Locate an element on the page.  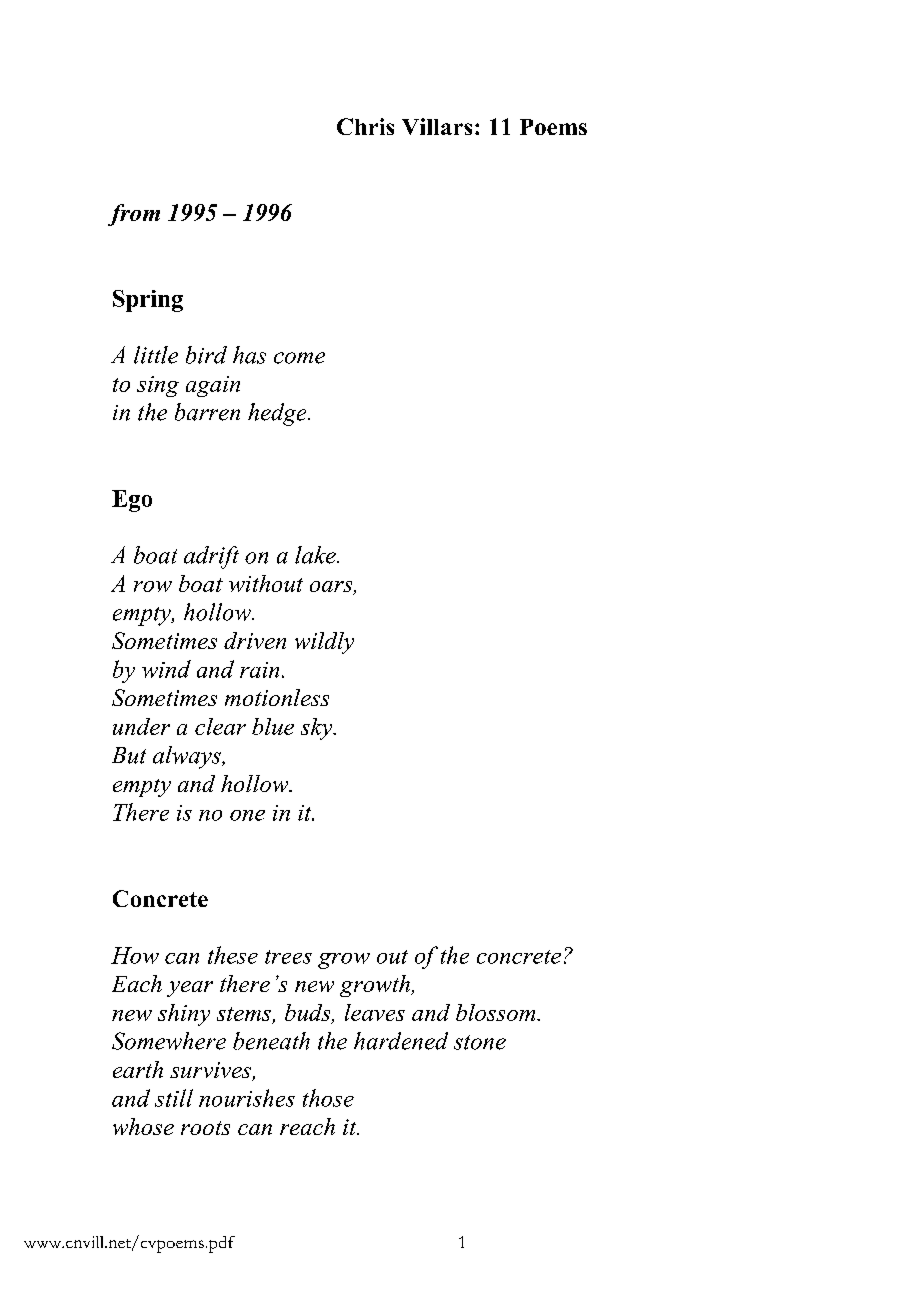
Ego is located at coordinates (132, 501).
